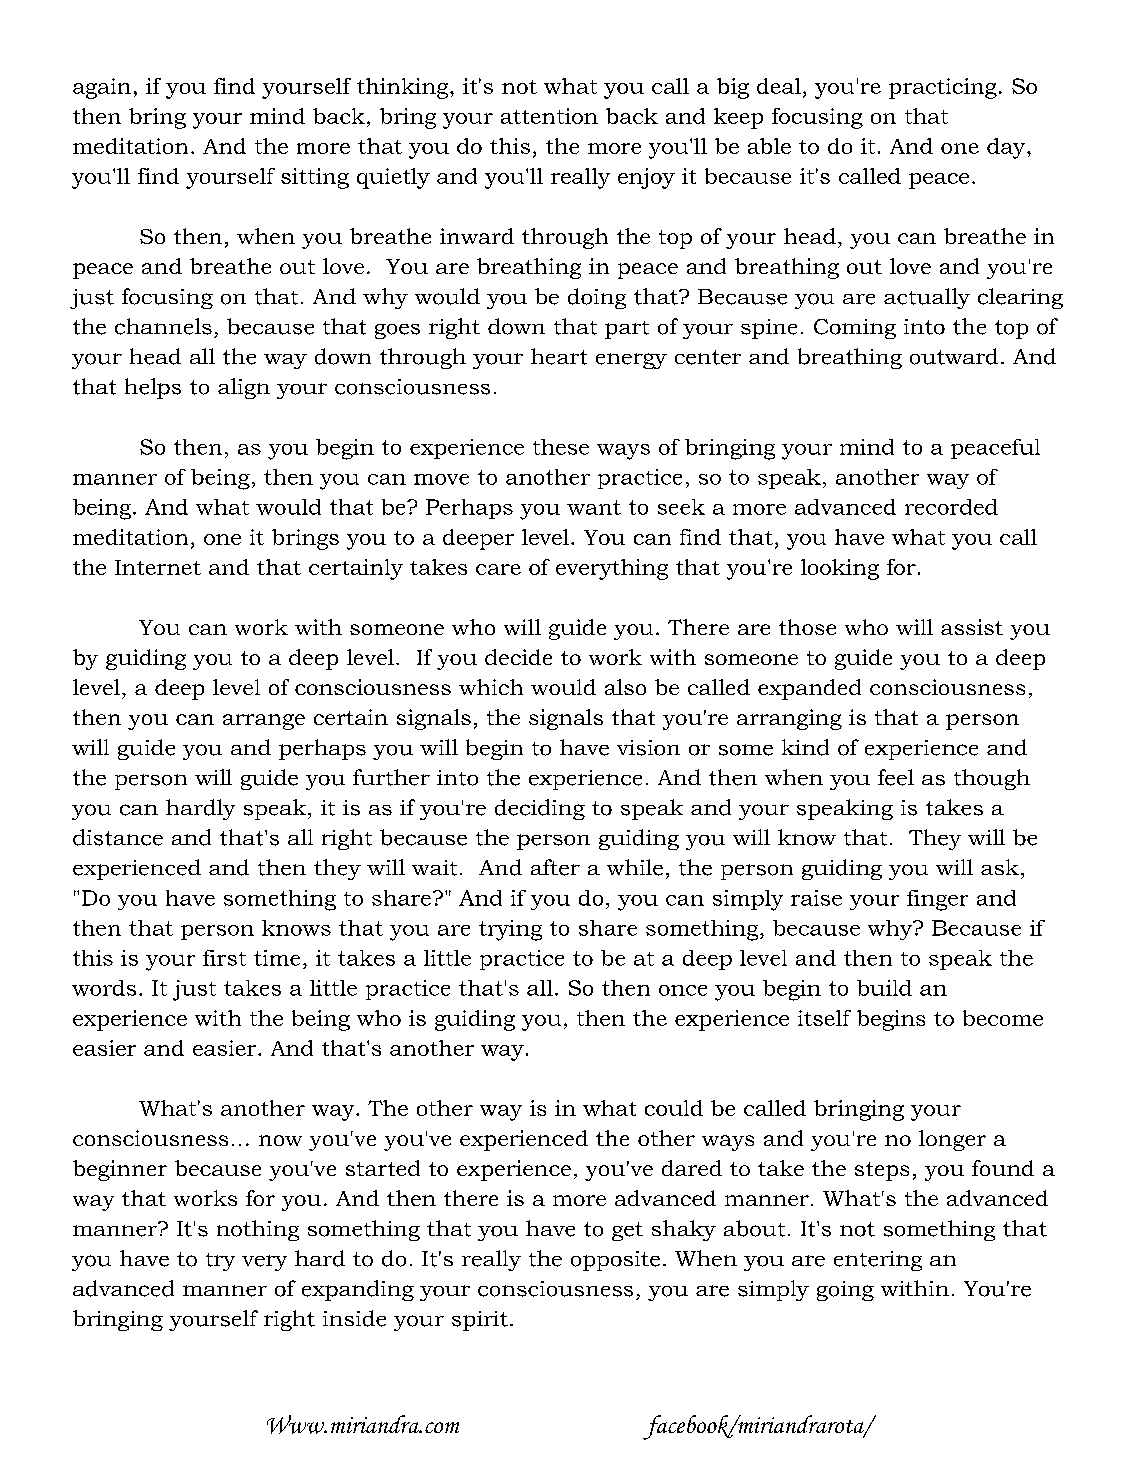  Describe the element at coordinates (943, 88) in the document. I see `practicing` at that location.
